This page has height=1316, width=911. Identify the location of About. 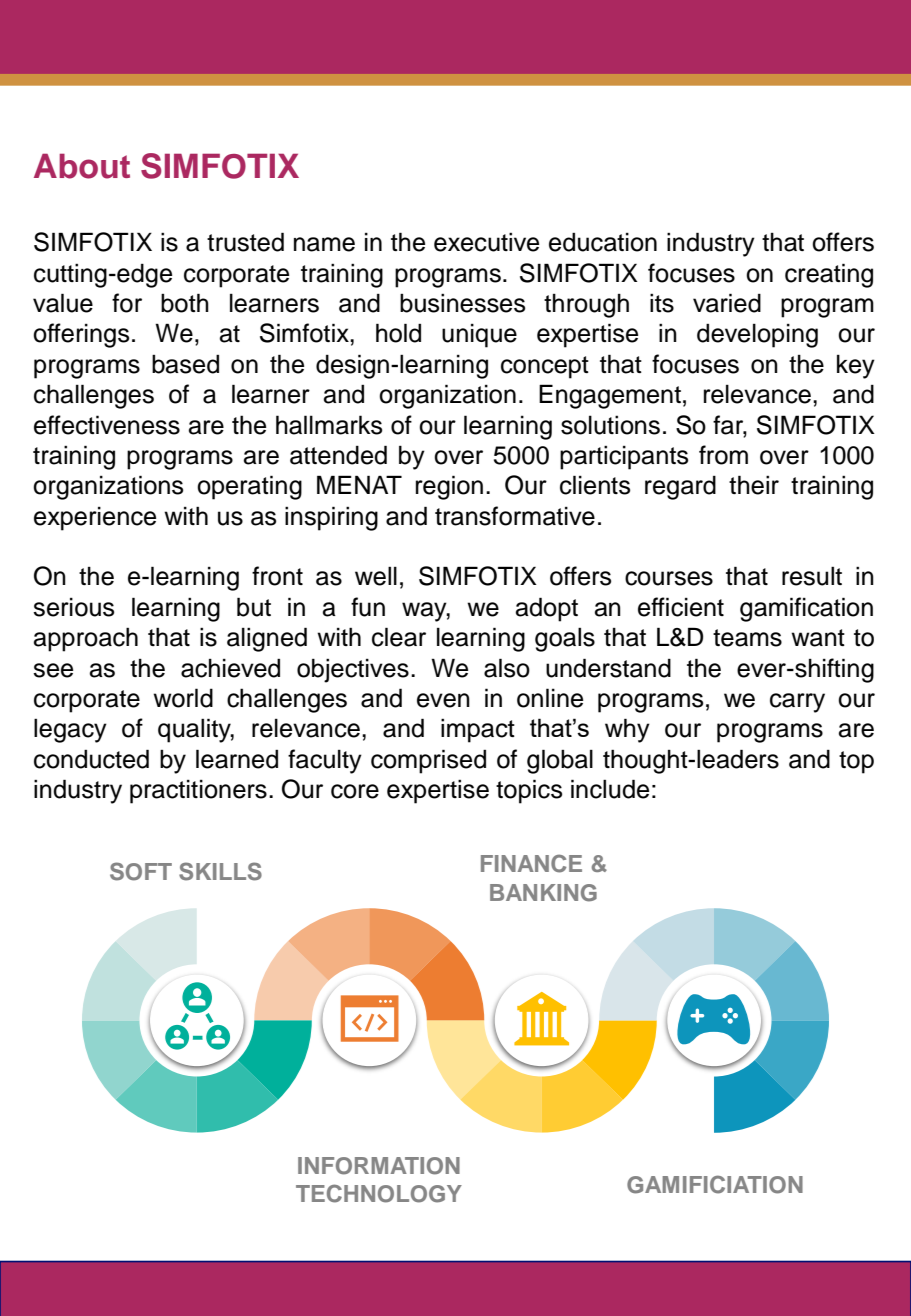
(82, 166).
